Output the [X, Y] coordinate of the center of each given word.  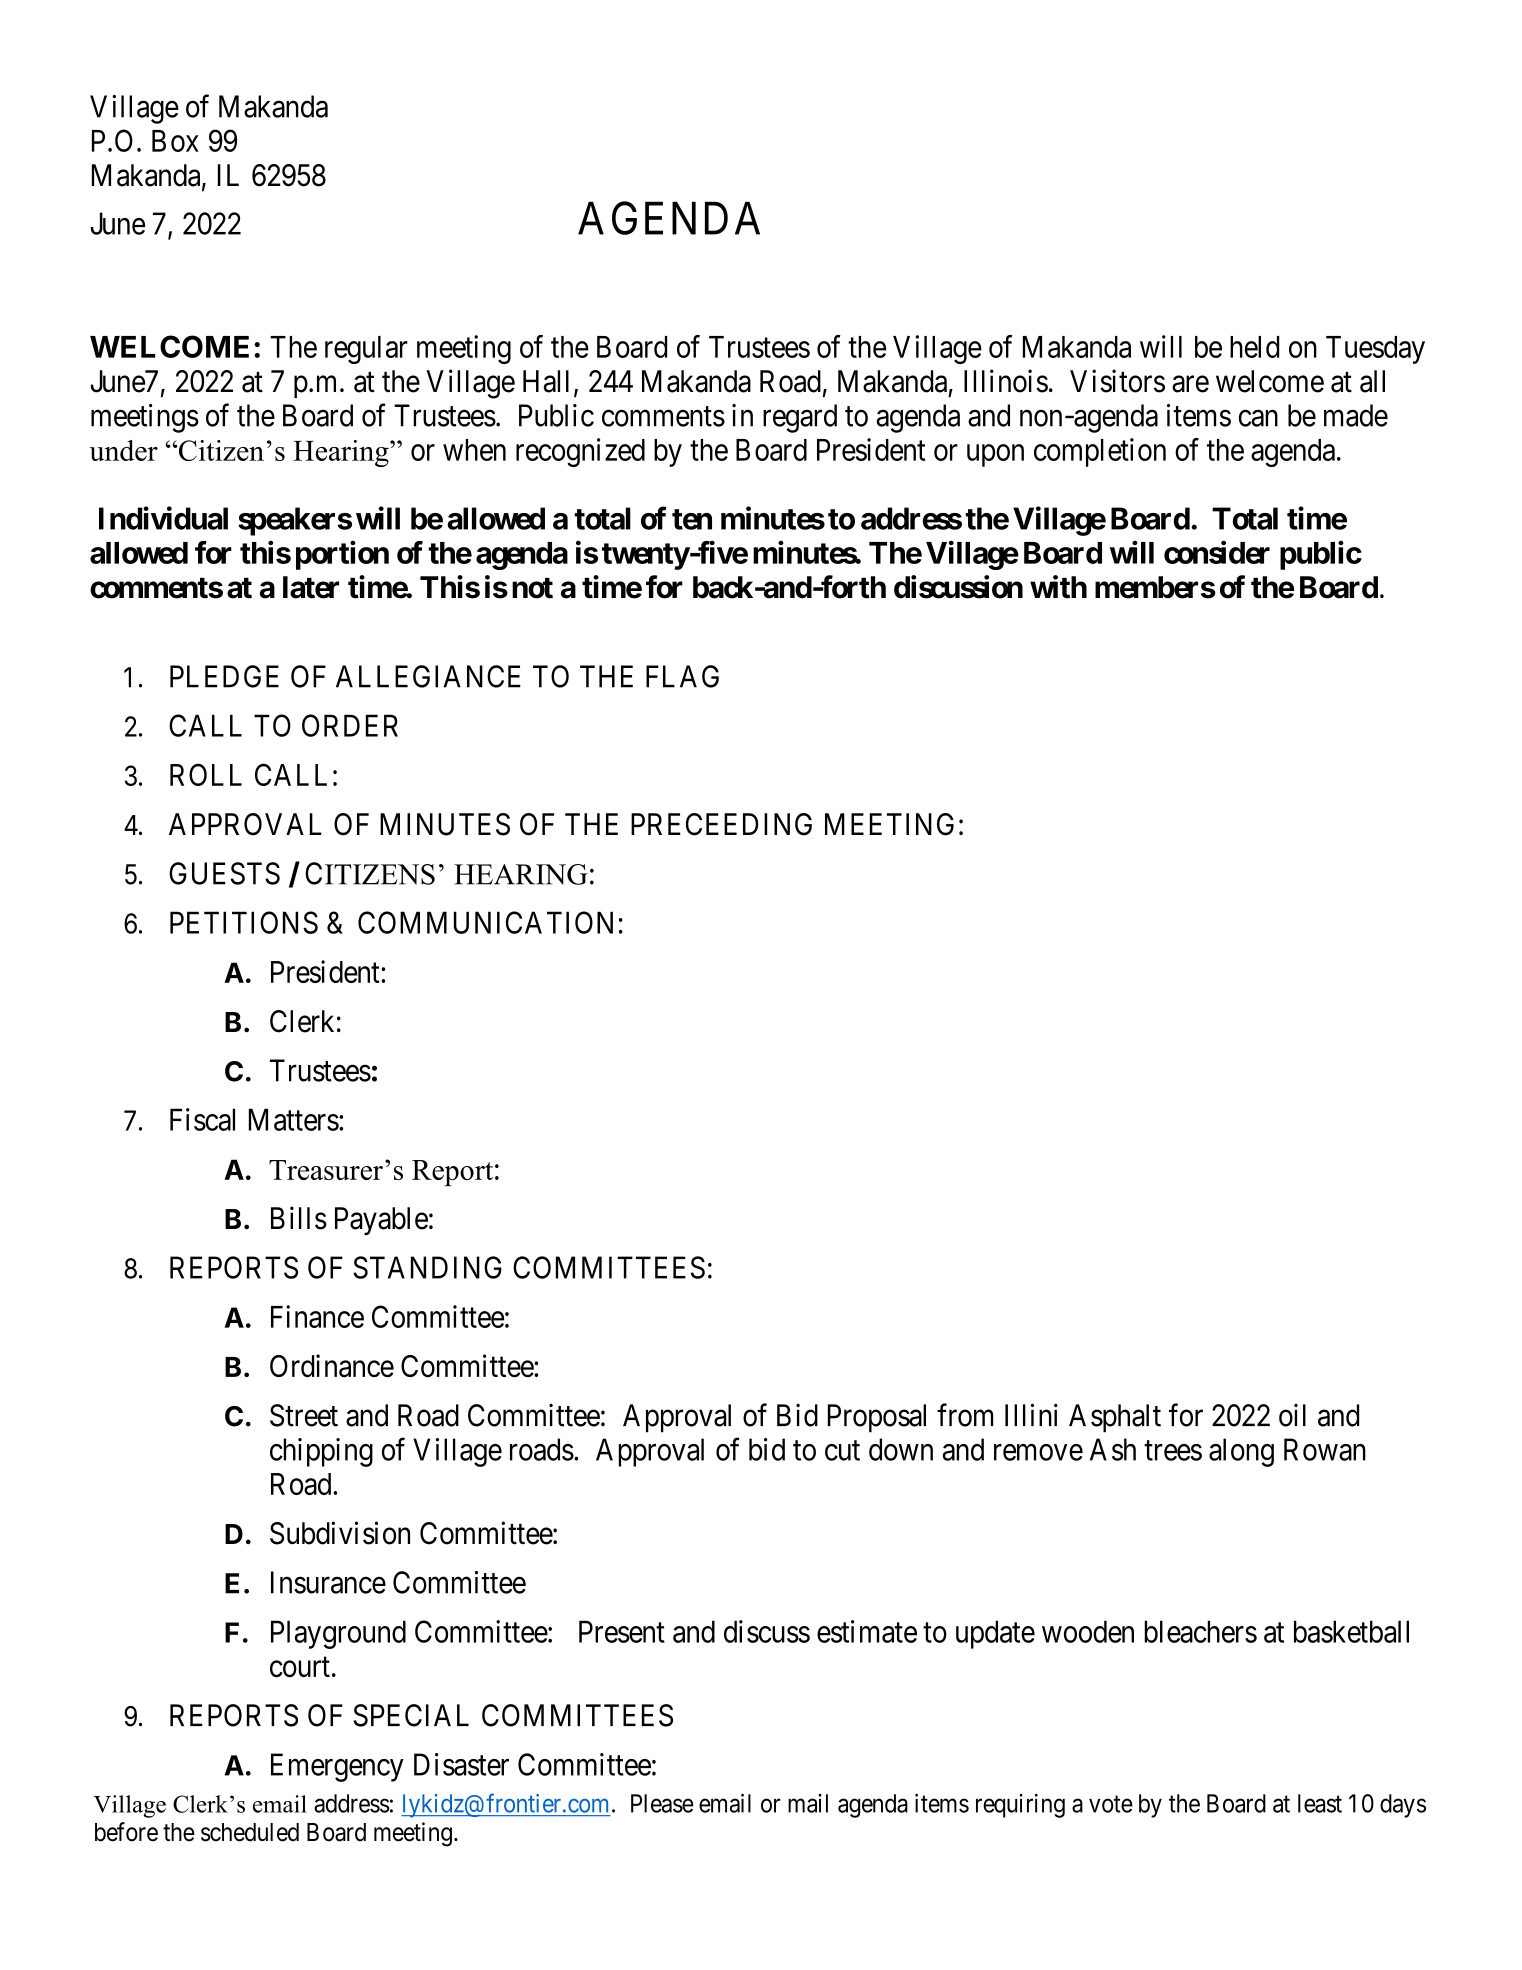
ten [692, 519]
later [311, 587]
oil [1292, 1415]
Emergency [337, 1767]
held [1254, 347]
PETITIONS [244, 922]
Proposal [877, 1418]
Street [304, 1415]
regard [800, 418]
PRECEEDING [721, 824]
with [1058, 587]
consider [1217, 552]
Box [175, 141]
